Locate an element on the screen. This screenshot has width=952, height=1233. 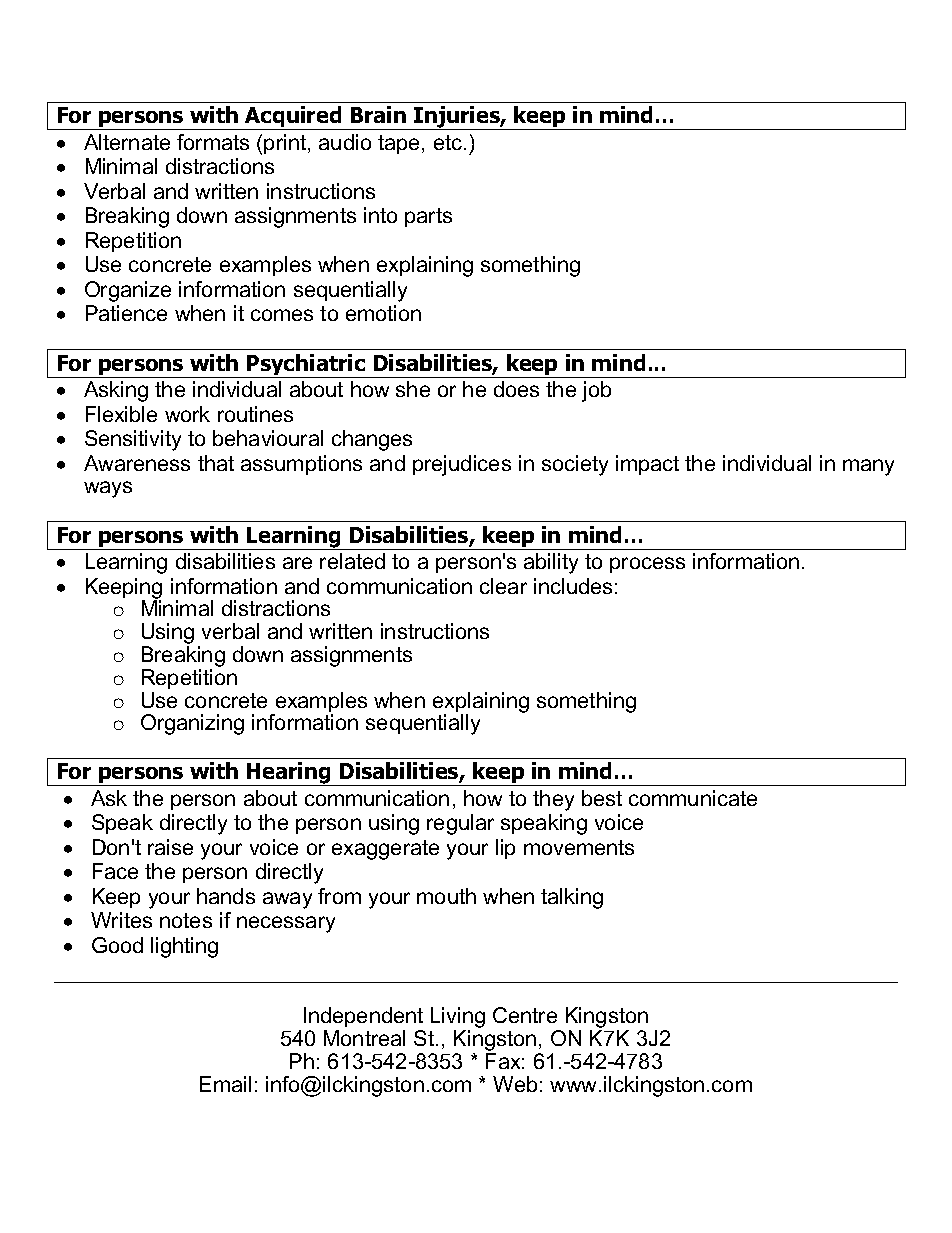
formats is located at coordinates (213, 142).
